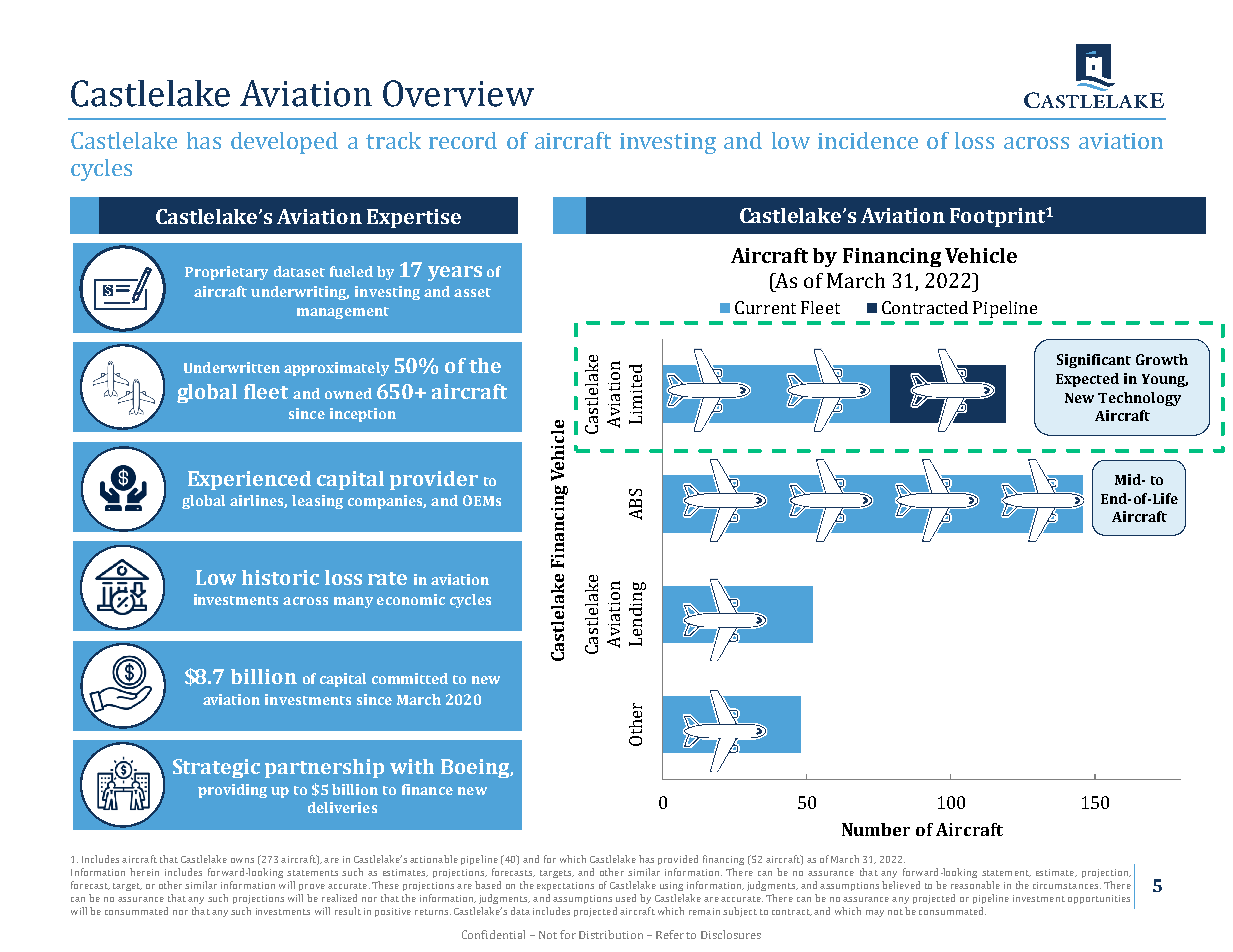 Image resolution: width=1233 pixels, height=952 pixels. I want to click on Proprietary, so click(226, 273).
